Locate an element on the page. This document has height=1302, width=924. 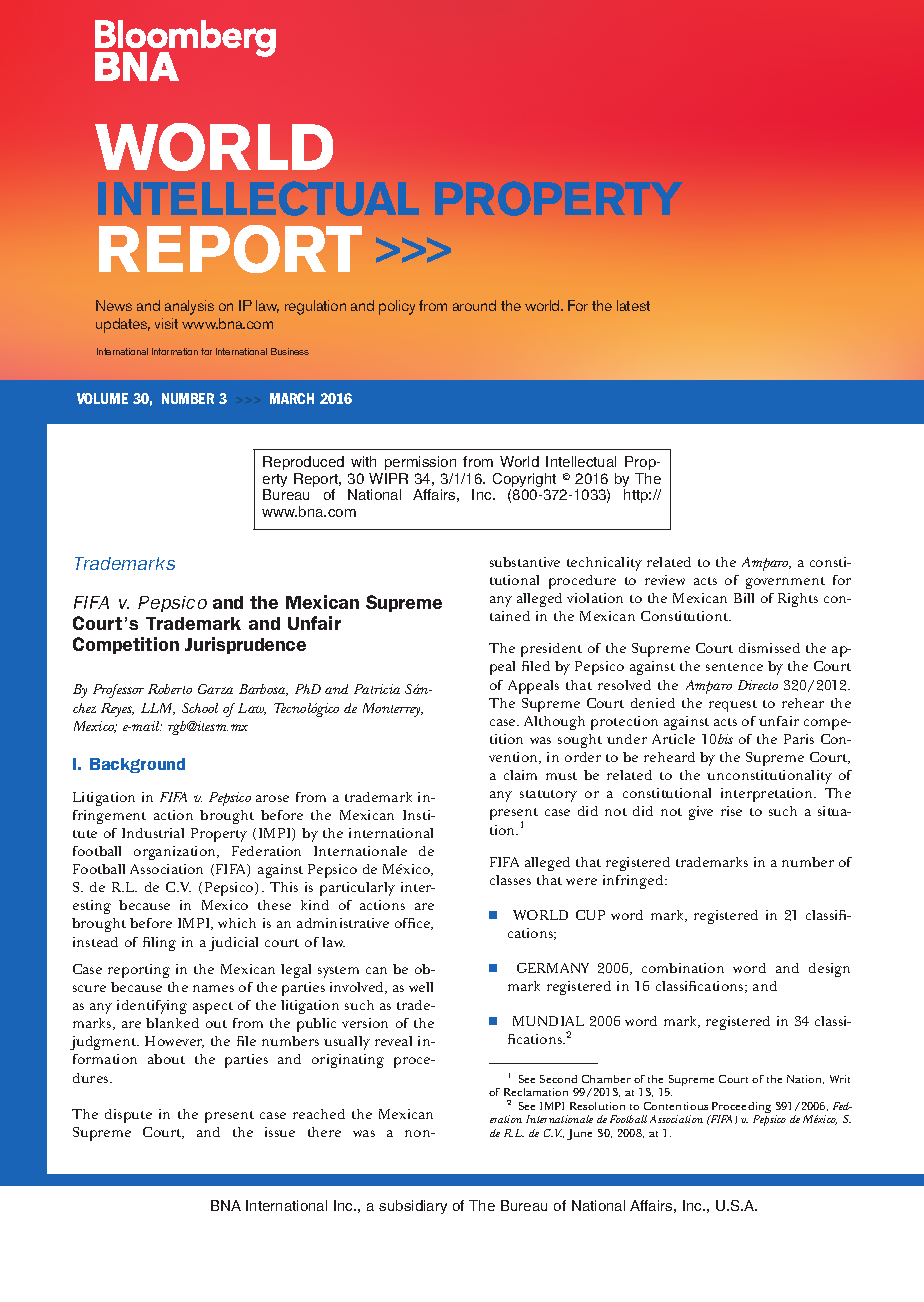
subsidiary is located at coordinates (413, 1207).
